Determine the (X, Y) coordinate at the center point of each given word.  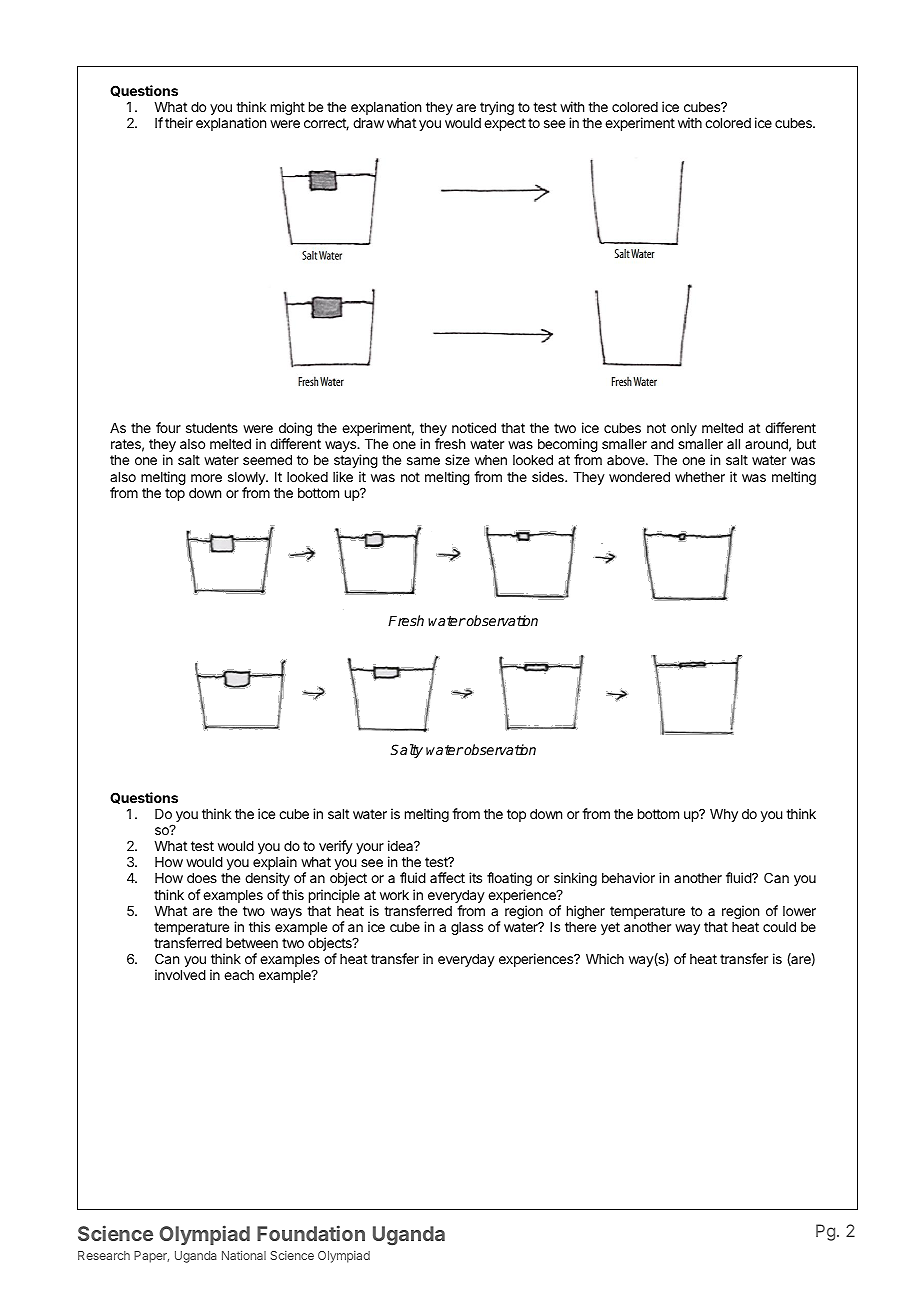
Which (605, 958)
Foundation (311, 1233)
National (244, 1255)
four (168, 427)
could (779, 927)
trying (497, 108)
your (370, 848)
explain (275, 864)
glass (467, 928)
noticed (474, 427)
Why (724, 815)
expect (505, 124)
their (179, 122)
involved (180, 974)
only (684, 429)
